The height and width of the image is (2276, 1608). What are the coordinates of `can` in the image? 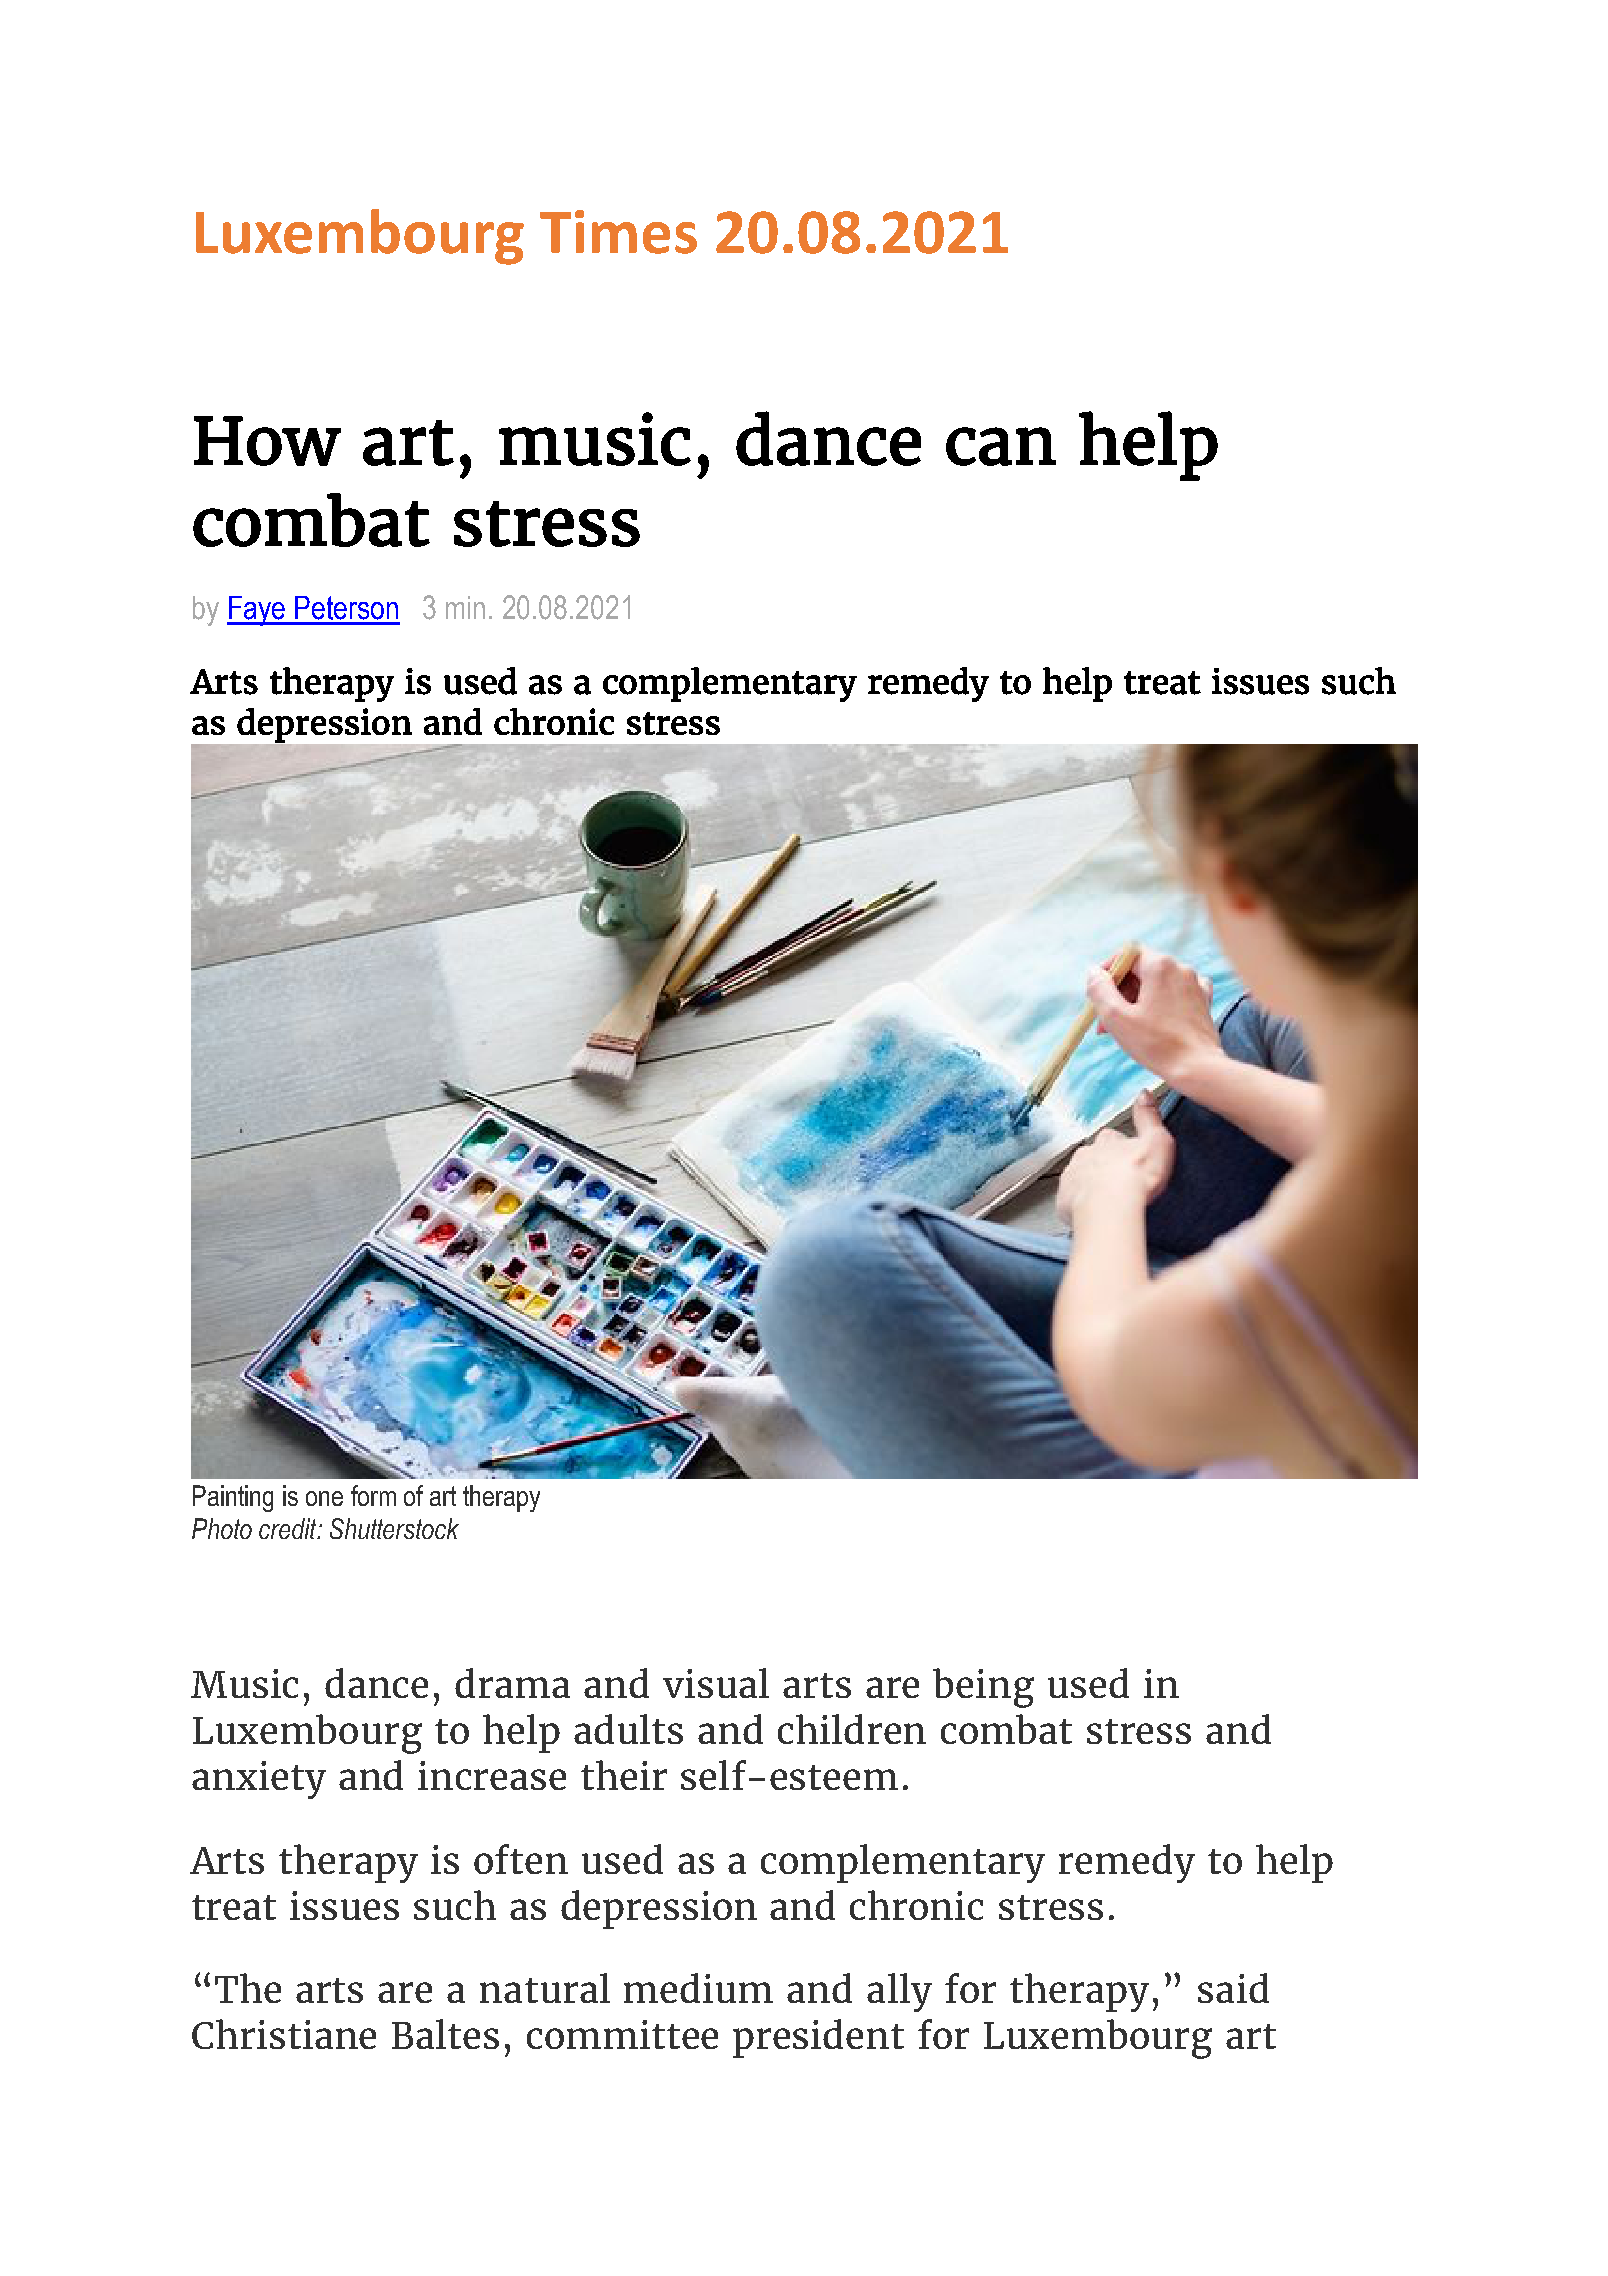 It's located at (1001, 446).
